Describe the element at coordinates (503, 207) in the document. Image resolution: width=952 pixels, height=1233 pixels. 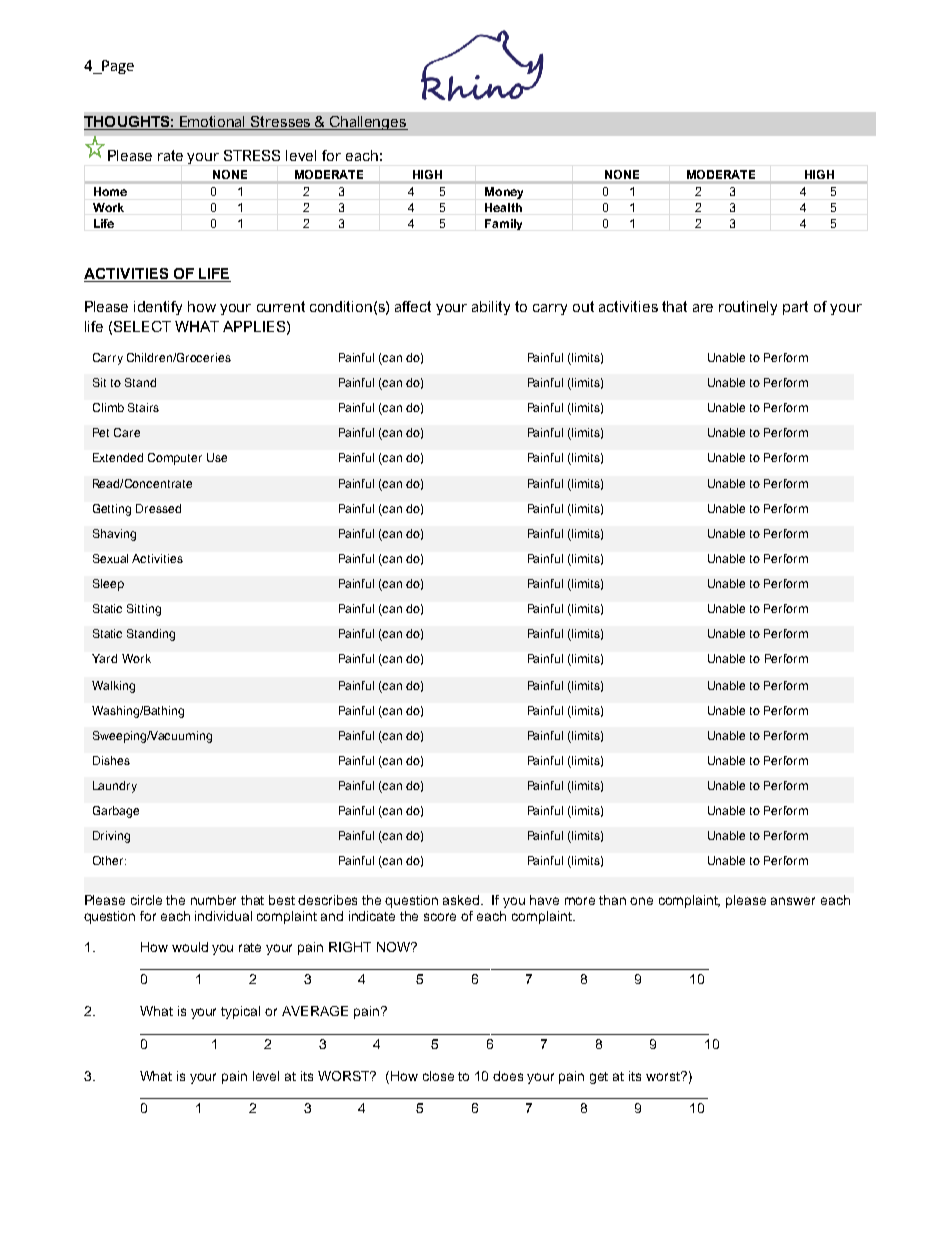
I see `Health` at that location.
